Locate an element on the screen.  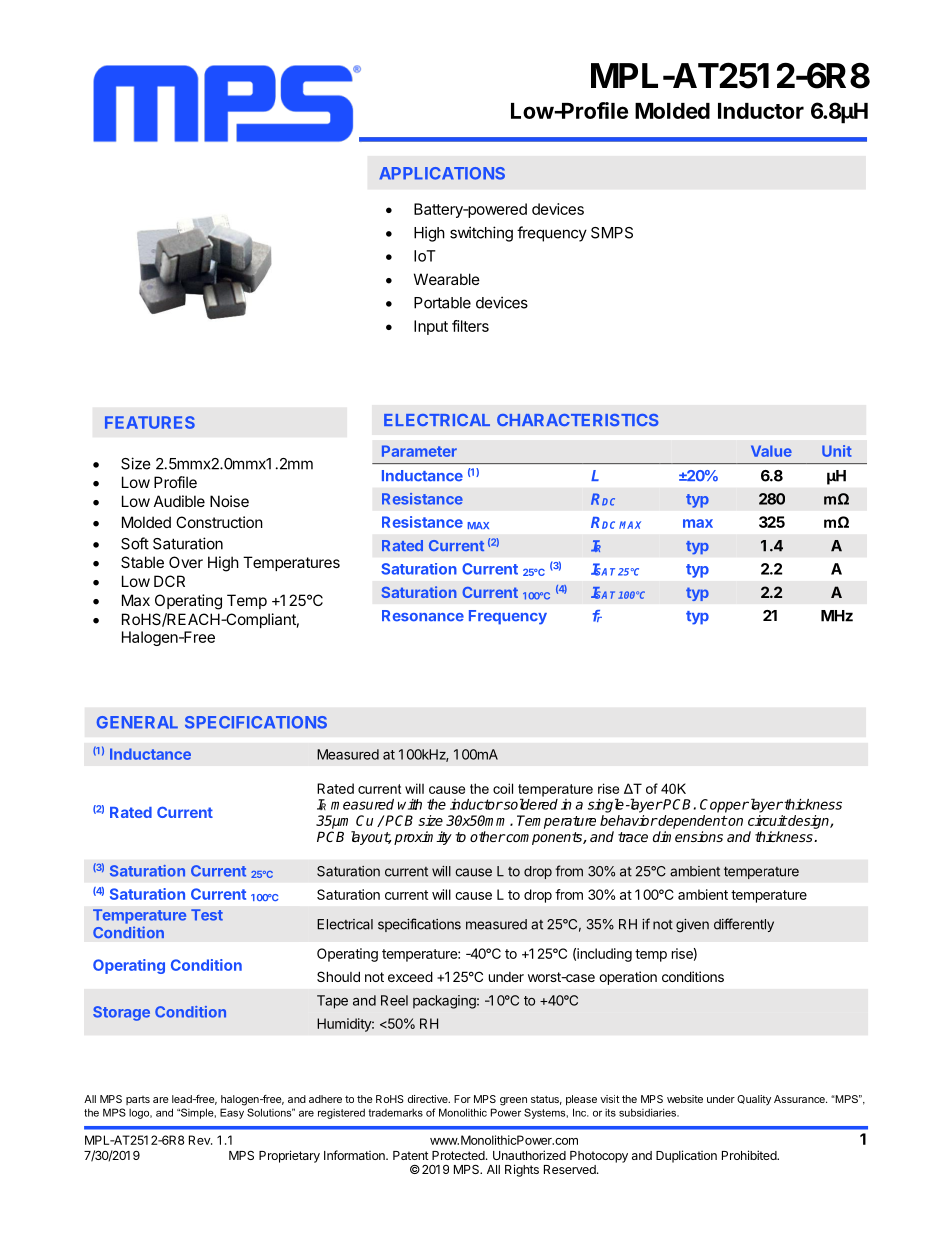
SMPS is located at coordinates (612, 233).
